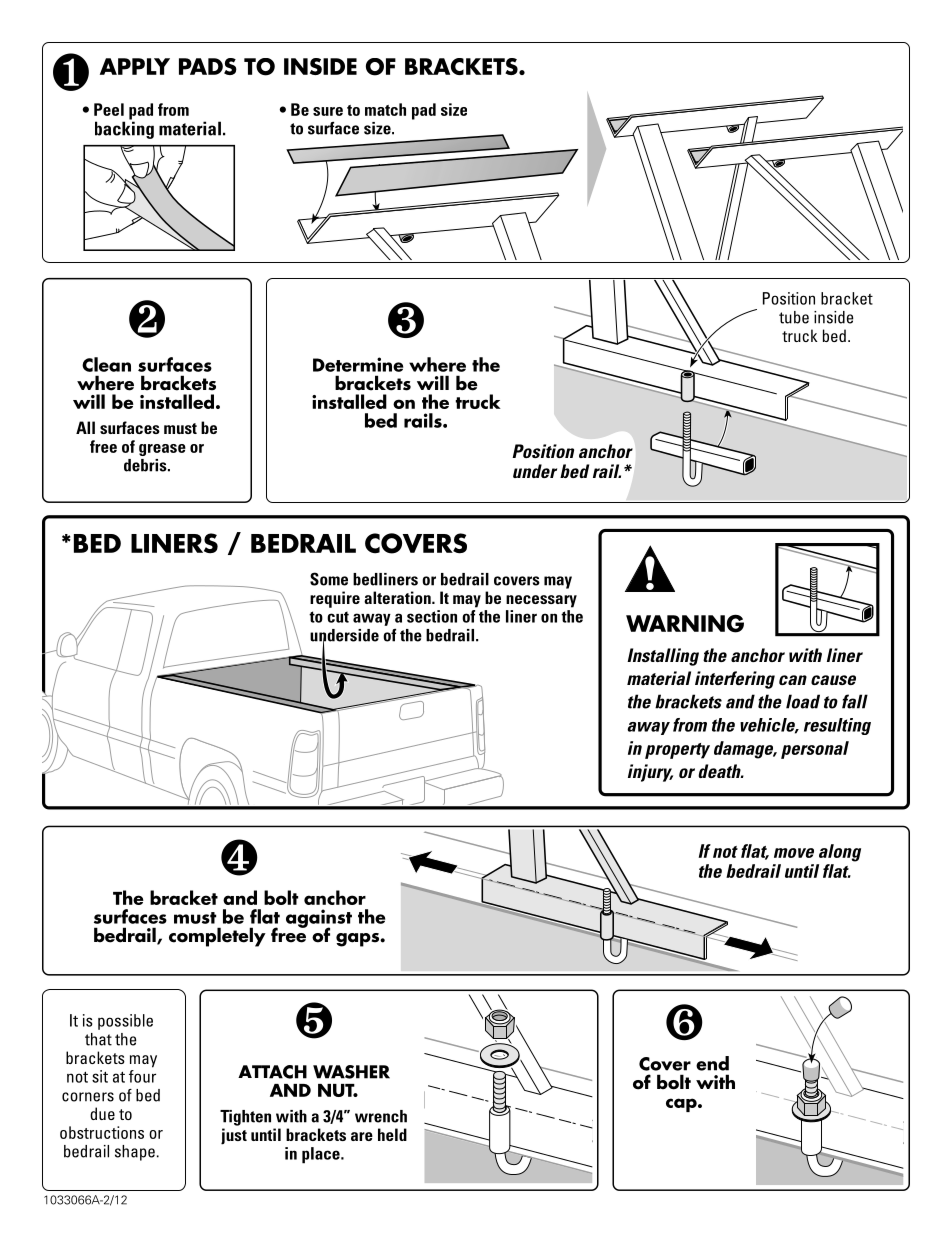  Describe the element at coordinates (794, 317) in the page. I see `tube` at that location.
